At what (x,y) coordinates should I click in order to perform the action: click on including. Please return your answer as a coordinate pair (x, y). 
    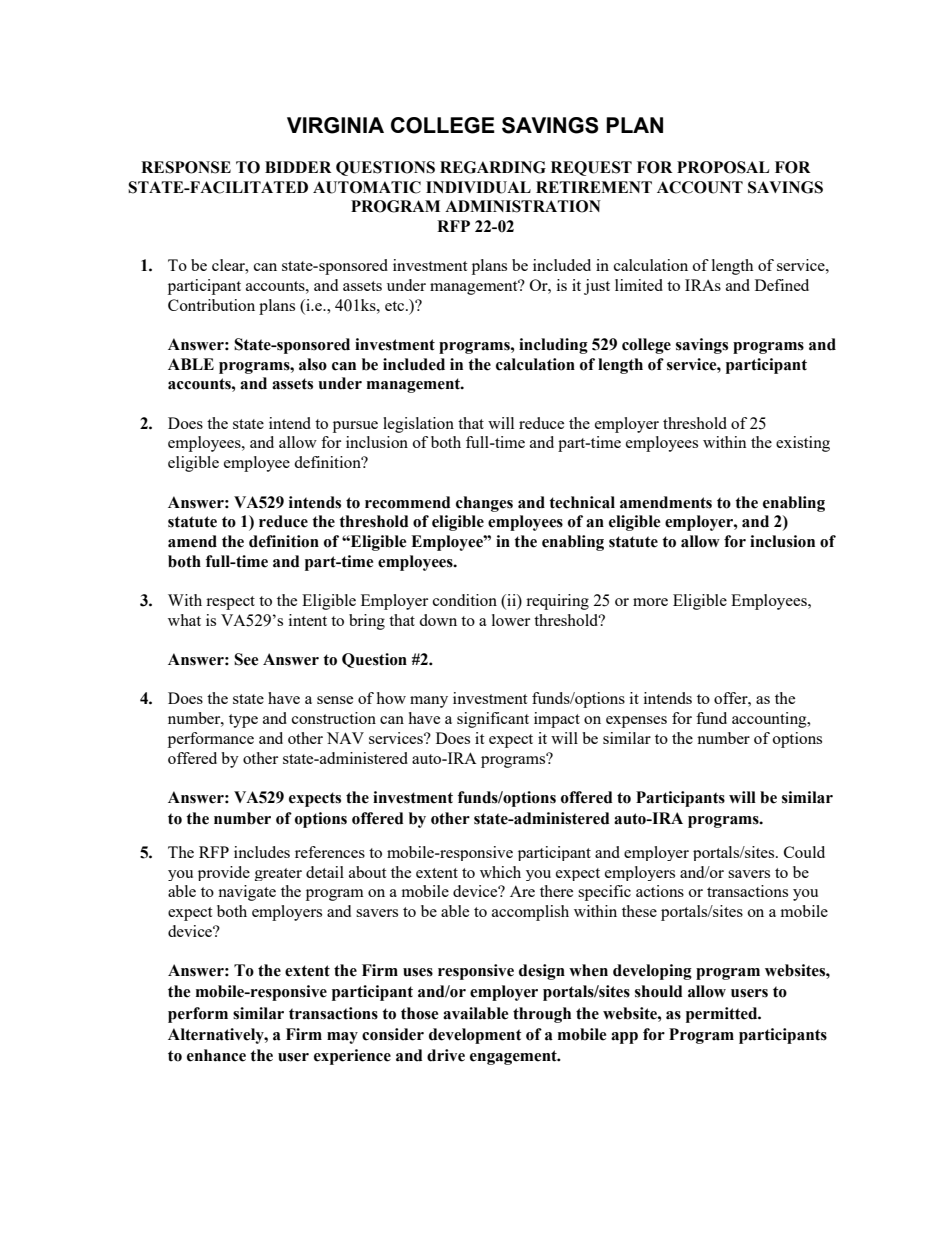
    Looking at the image, I should click on (553, 346).
